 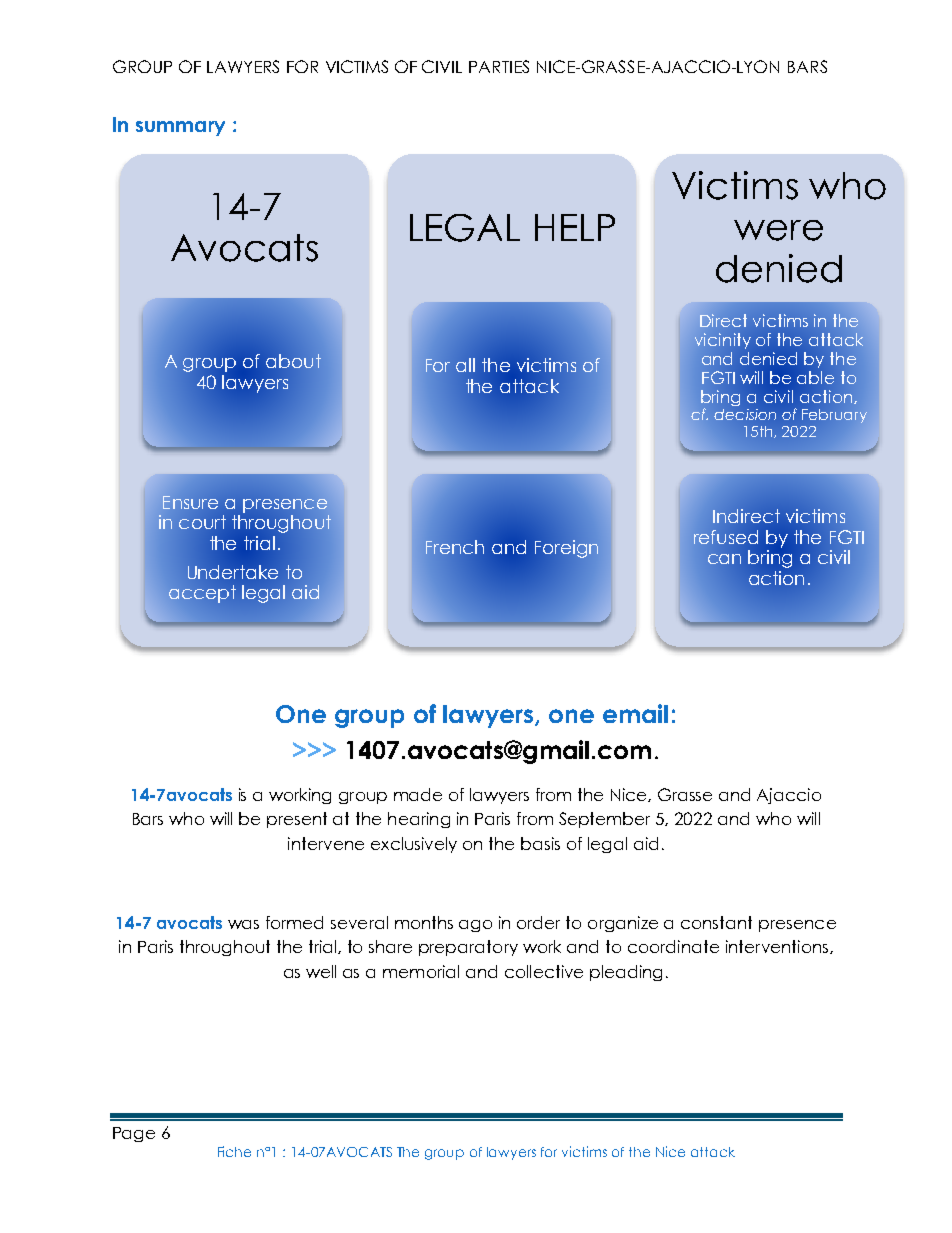 I want to click on Fiche, so click(x=234, y=1151).
